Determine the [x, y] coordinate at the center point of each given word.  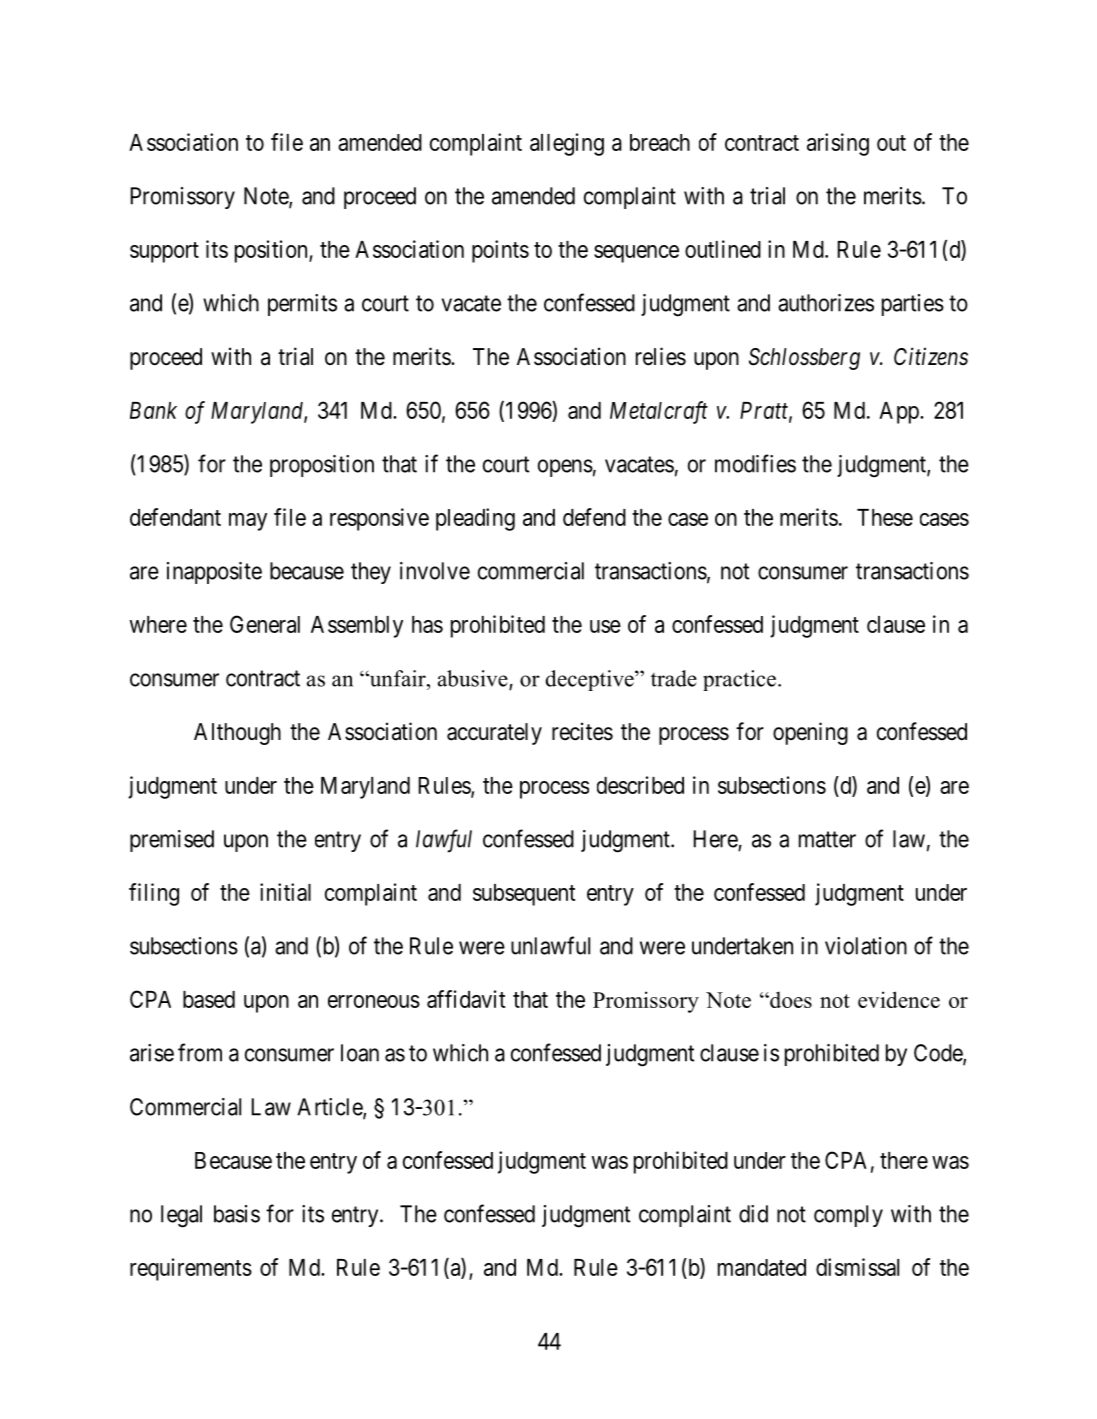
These [885, 517]
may [248, 522]
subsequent [524, 895]
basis [237, 1214]
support [164, 252]
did [753, 1214]
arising [838, 144]
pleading [475, 519]
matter [827, 839]
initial [285, 892]
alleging [567, 144]
